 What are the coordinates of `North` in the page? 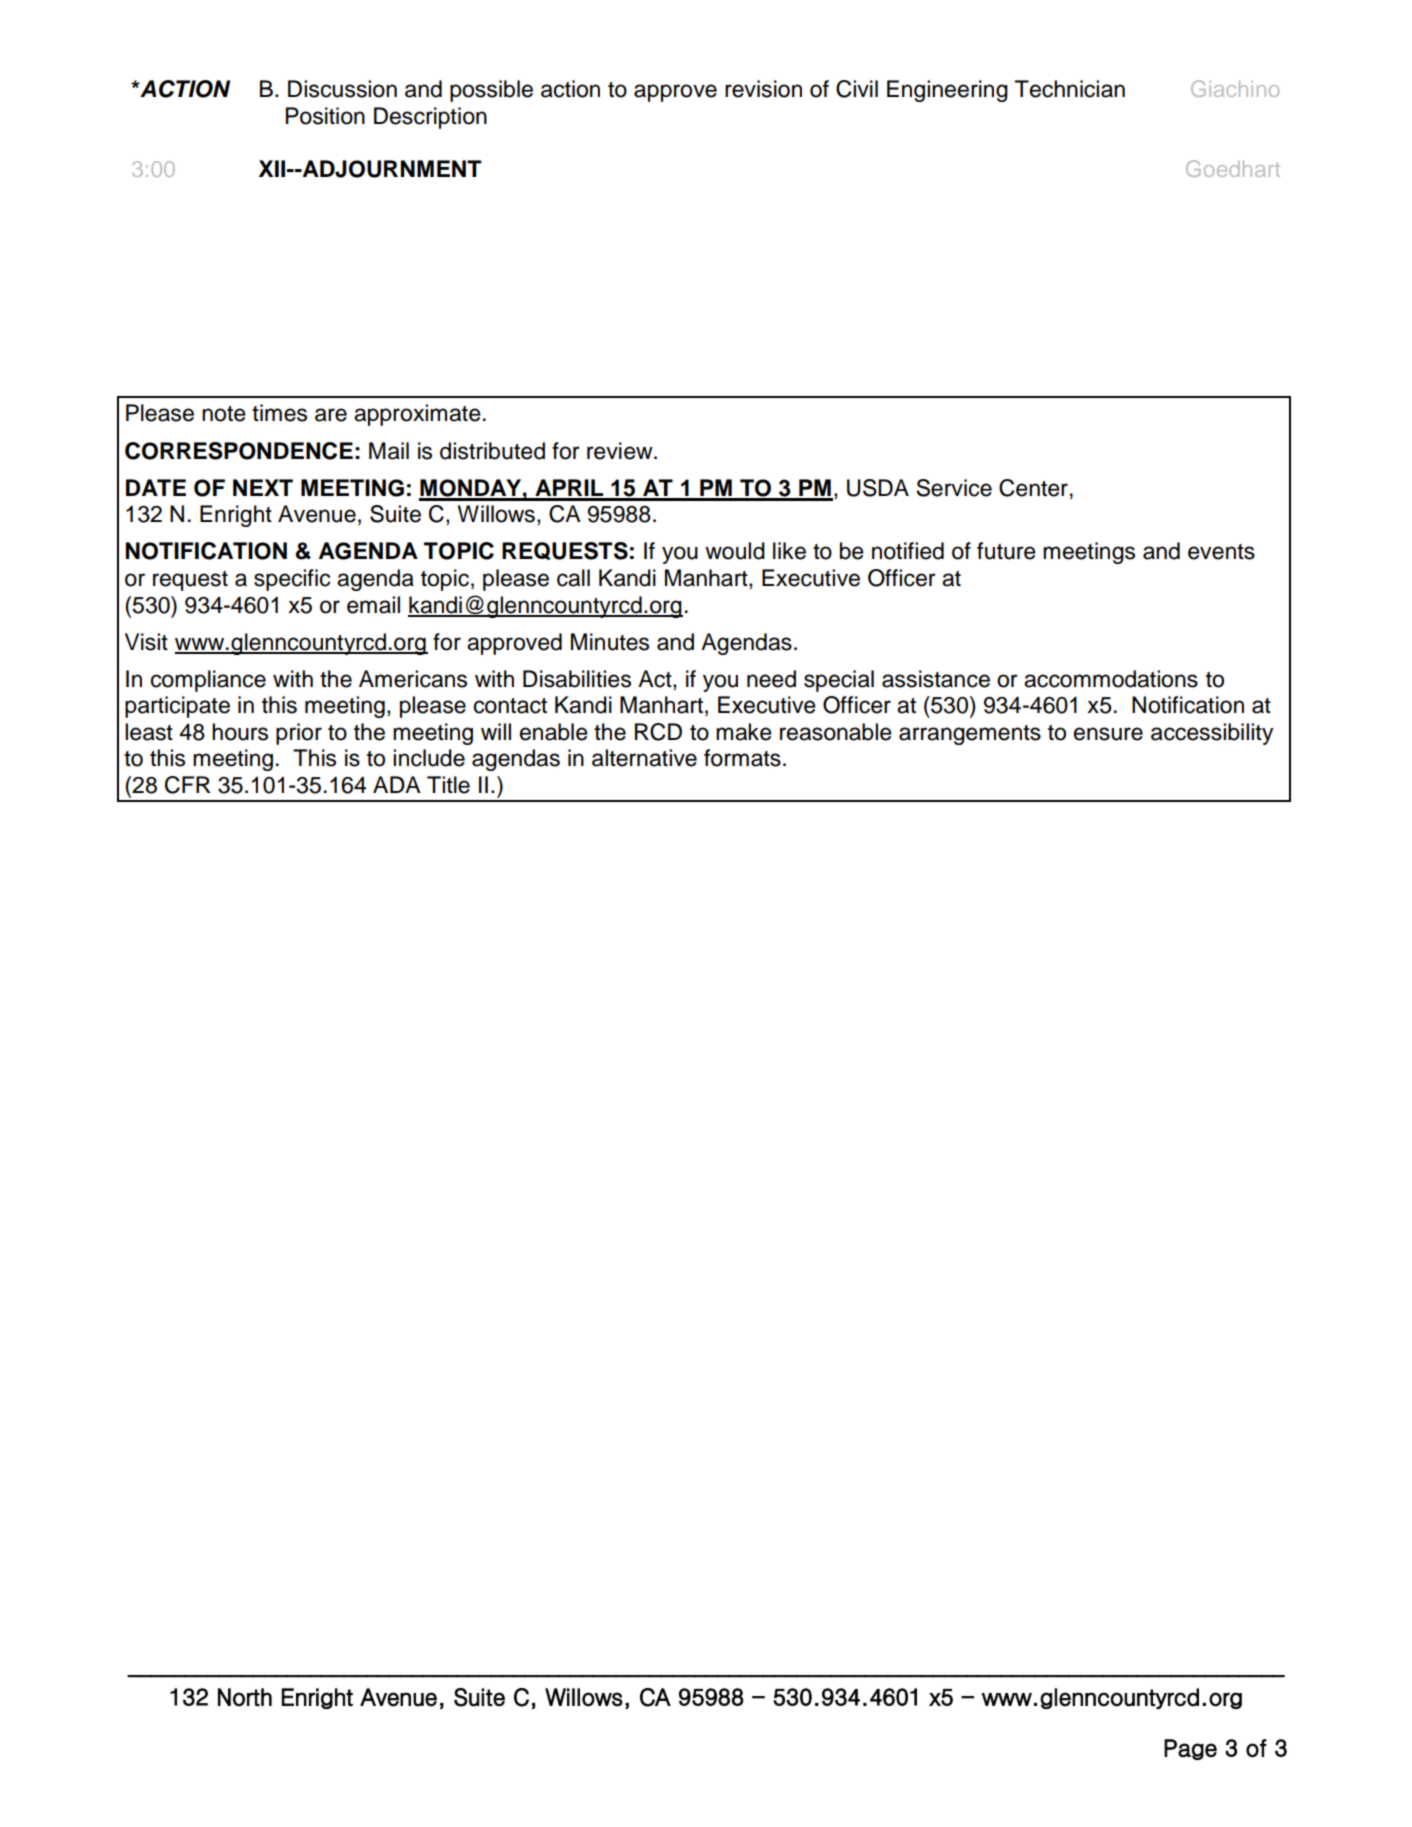 It's located at (245, 1697).
